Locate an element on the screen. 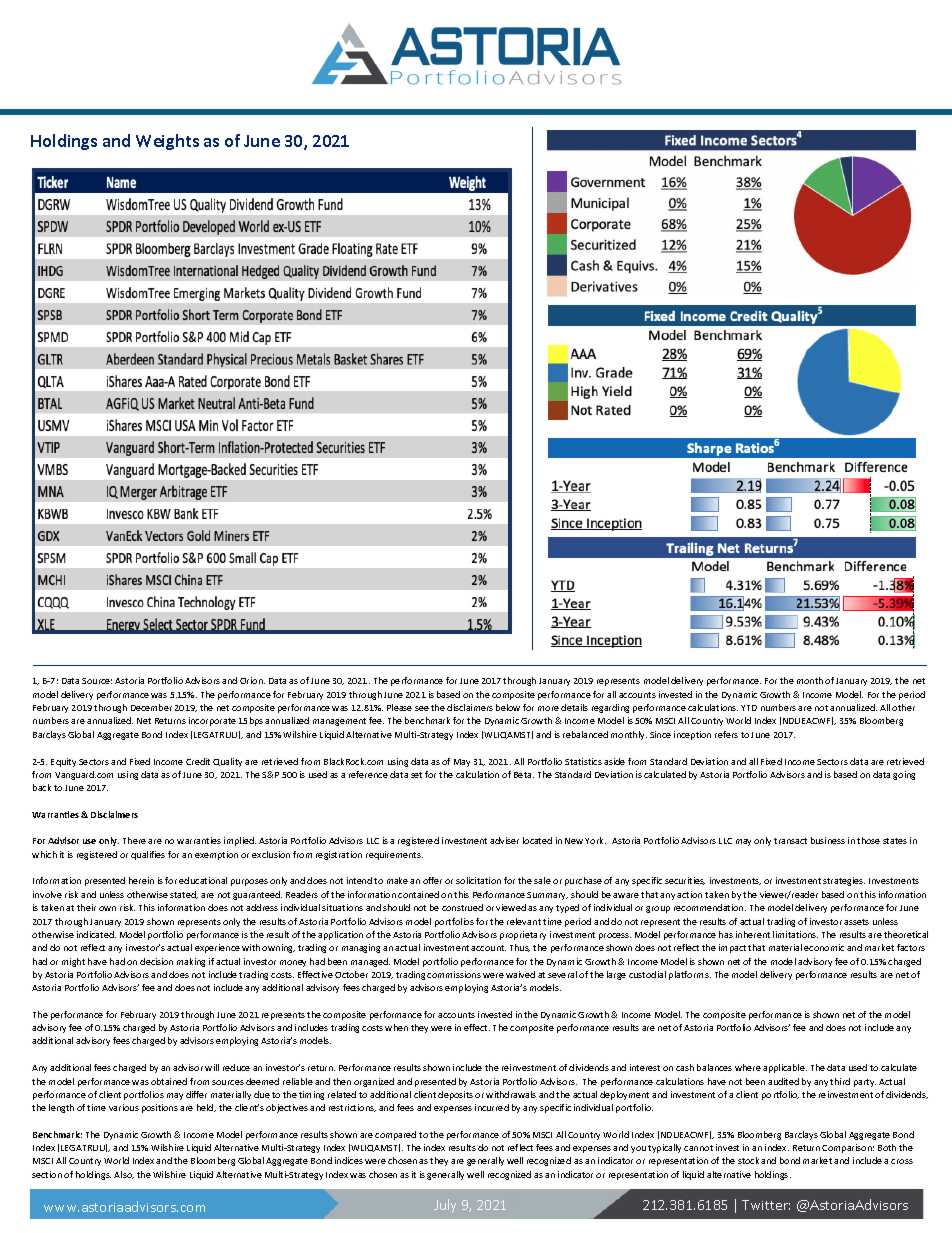 This screenshot has width=952, height=1233. transact is located at coordinates (790, 841).
